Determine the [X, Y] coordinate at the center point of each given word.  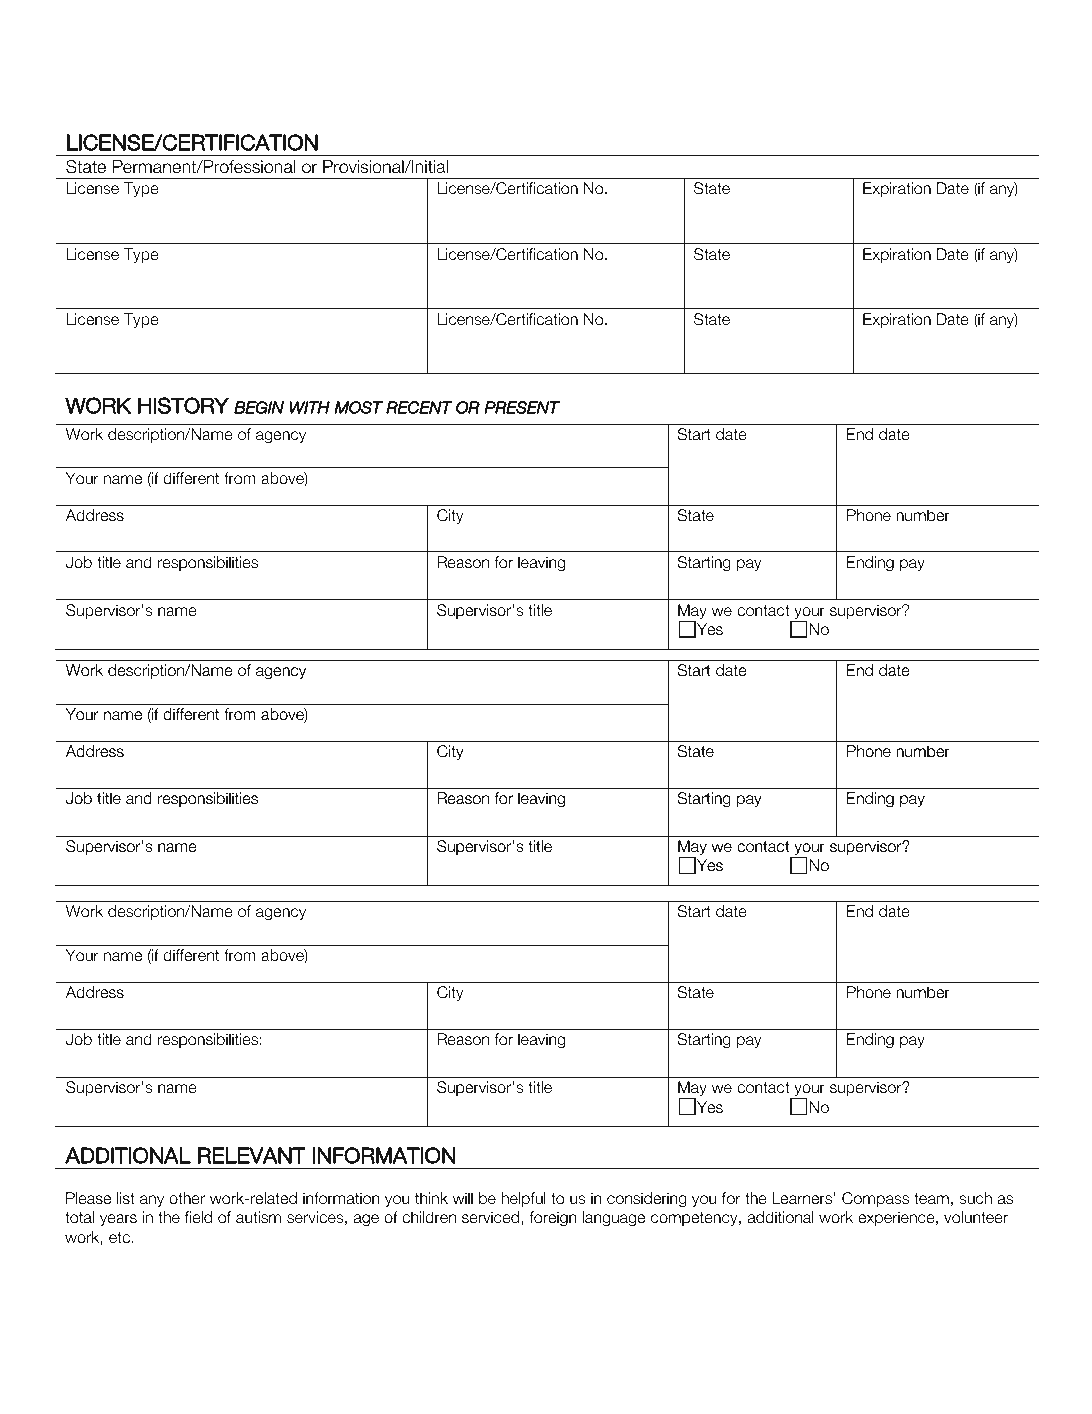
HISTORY [183, 405]
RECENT [419, 407]
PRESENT [522, 407]
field [198, 1217]
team [931, 1198]
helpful [524, 1199]
